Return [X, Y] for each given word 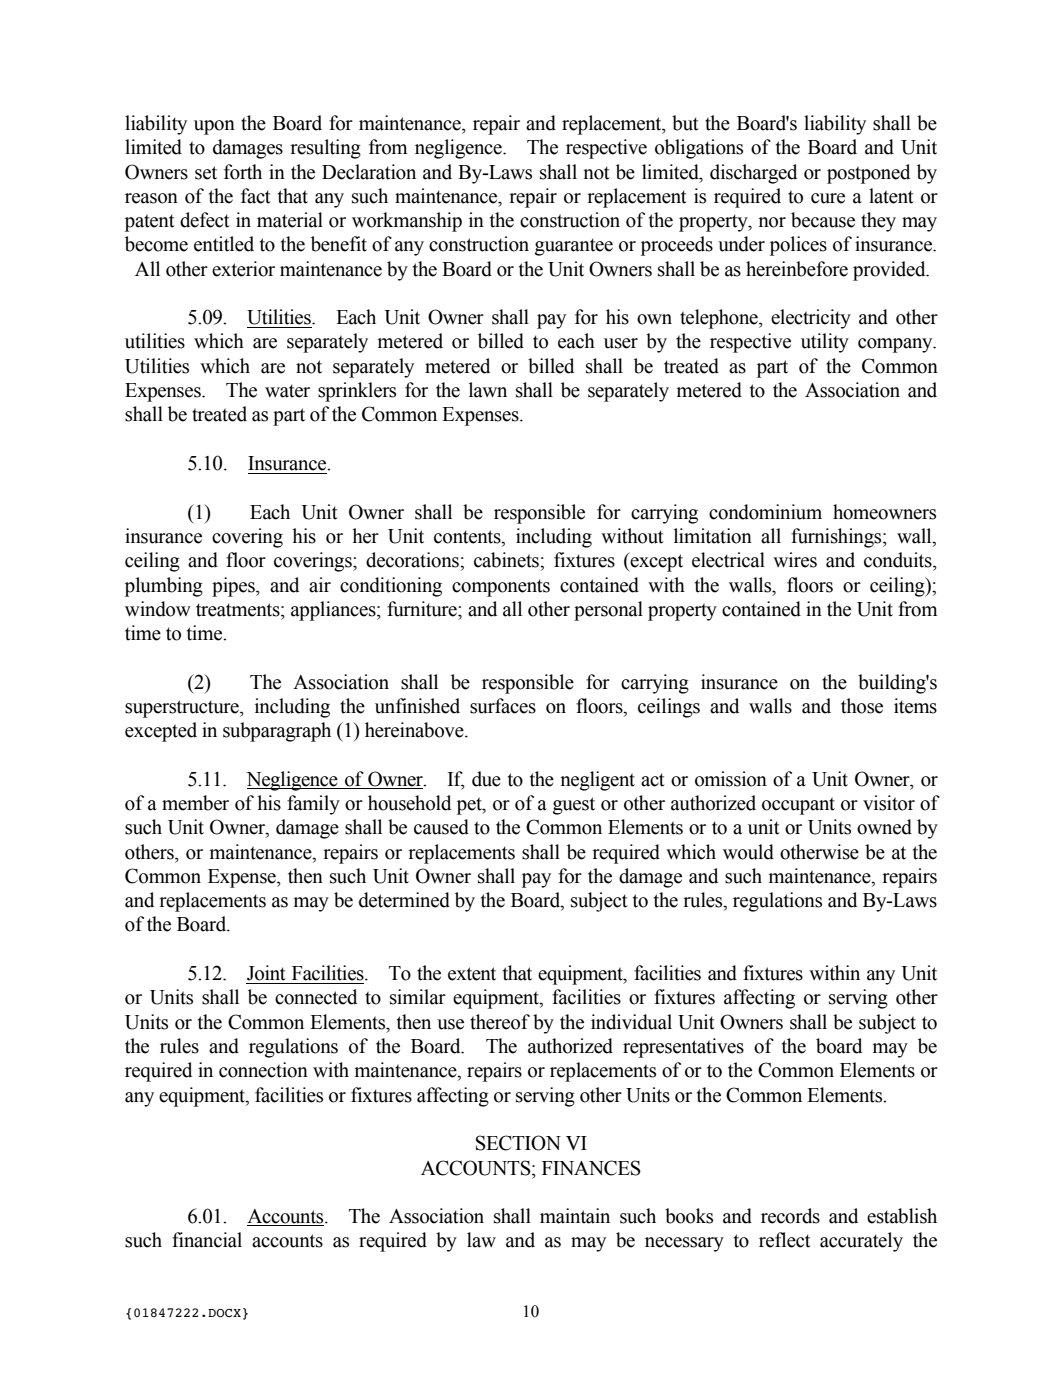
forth [243, 172]
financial [207, 1240]
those [862, 706]
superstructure [183, 709]
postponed [868, 174]
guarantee [574, 247]
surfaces [503, 706]
